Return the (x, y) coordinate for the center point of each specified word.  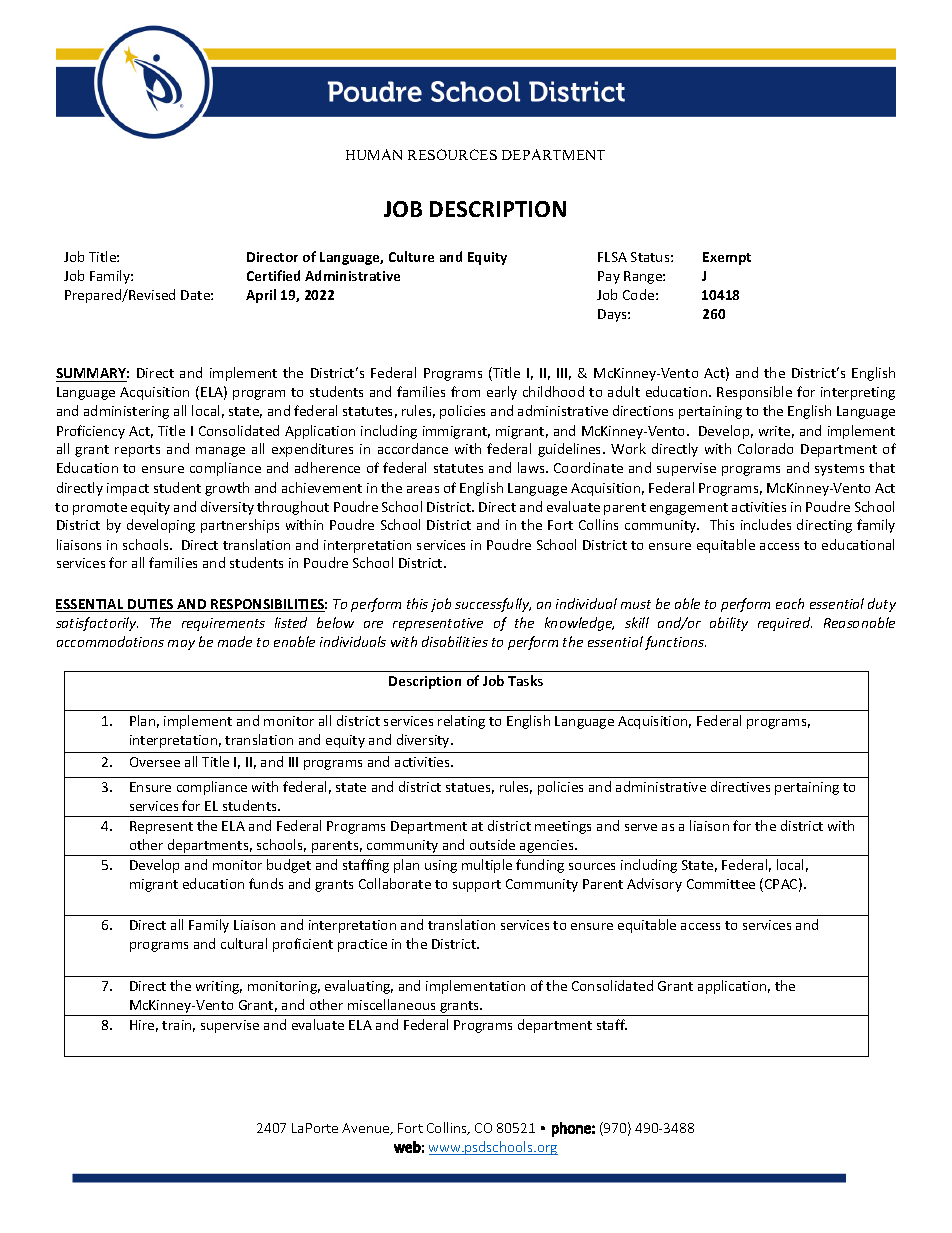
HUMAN (374, 154)
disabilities (455, 641)
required (785, 624)
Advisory (654, 885)
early (502, 393)
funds (266, 883)
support (477, 886)
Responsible (754, 393)
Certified (273, 275)
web (407, 1147)
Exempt (727, 258)
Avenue (367, 1129)
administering (126, 412)
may (181, 645)
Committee (721, 884)
